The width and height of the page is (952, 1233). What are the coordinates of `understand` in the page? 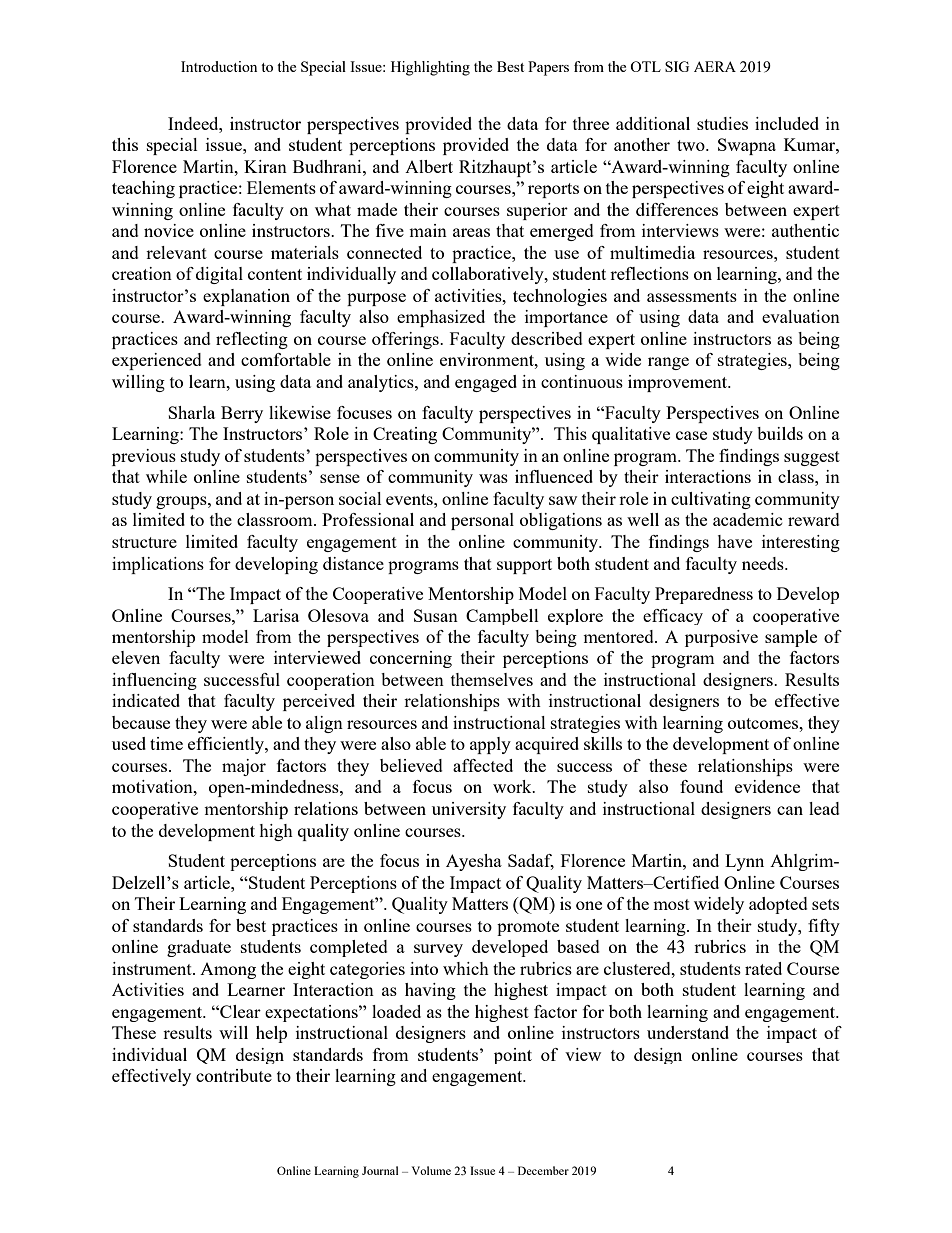 It's located at (688, 1032).
